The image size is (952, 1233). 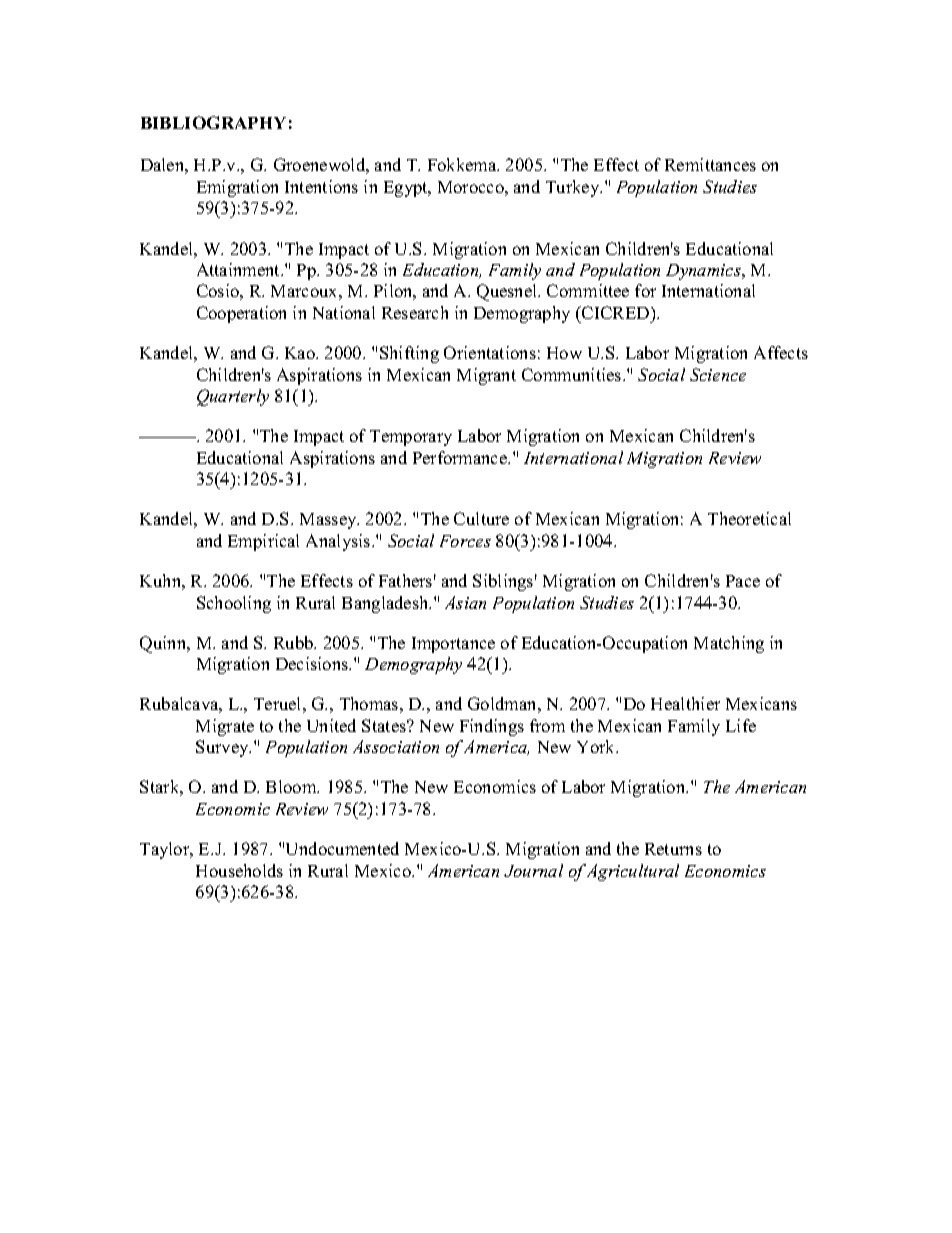 I want to click on Culture, so click(x=481, y=518).
